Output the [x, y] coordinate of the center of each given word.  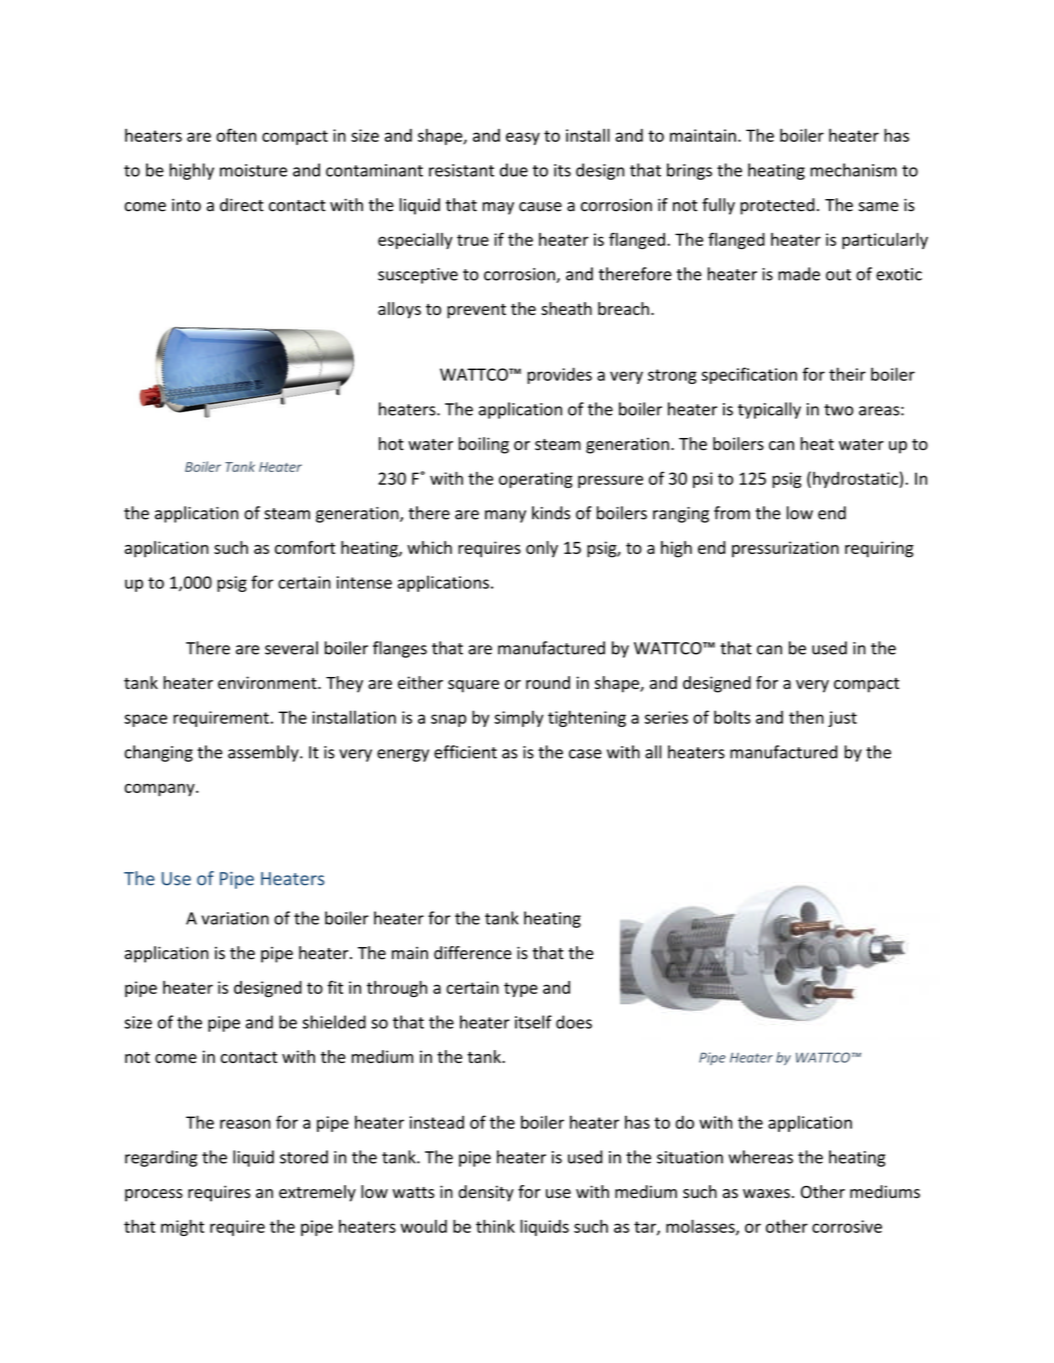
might [182, 1227]
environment [268, 682]
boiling [484, 445]
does [574, 1022]
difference [473, 953]
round [548, 682]
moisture [253, 170]
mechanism [853, 170]
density [486, 1193]
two [838, 410]
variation [235, 918]
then [806, 717]
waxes [766, 1194]
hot [391, 444]
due [514, 170]
